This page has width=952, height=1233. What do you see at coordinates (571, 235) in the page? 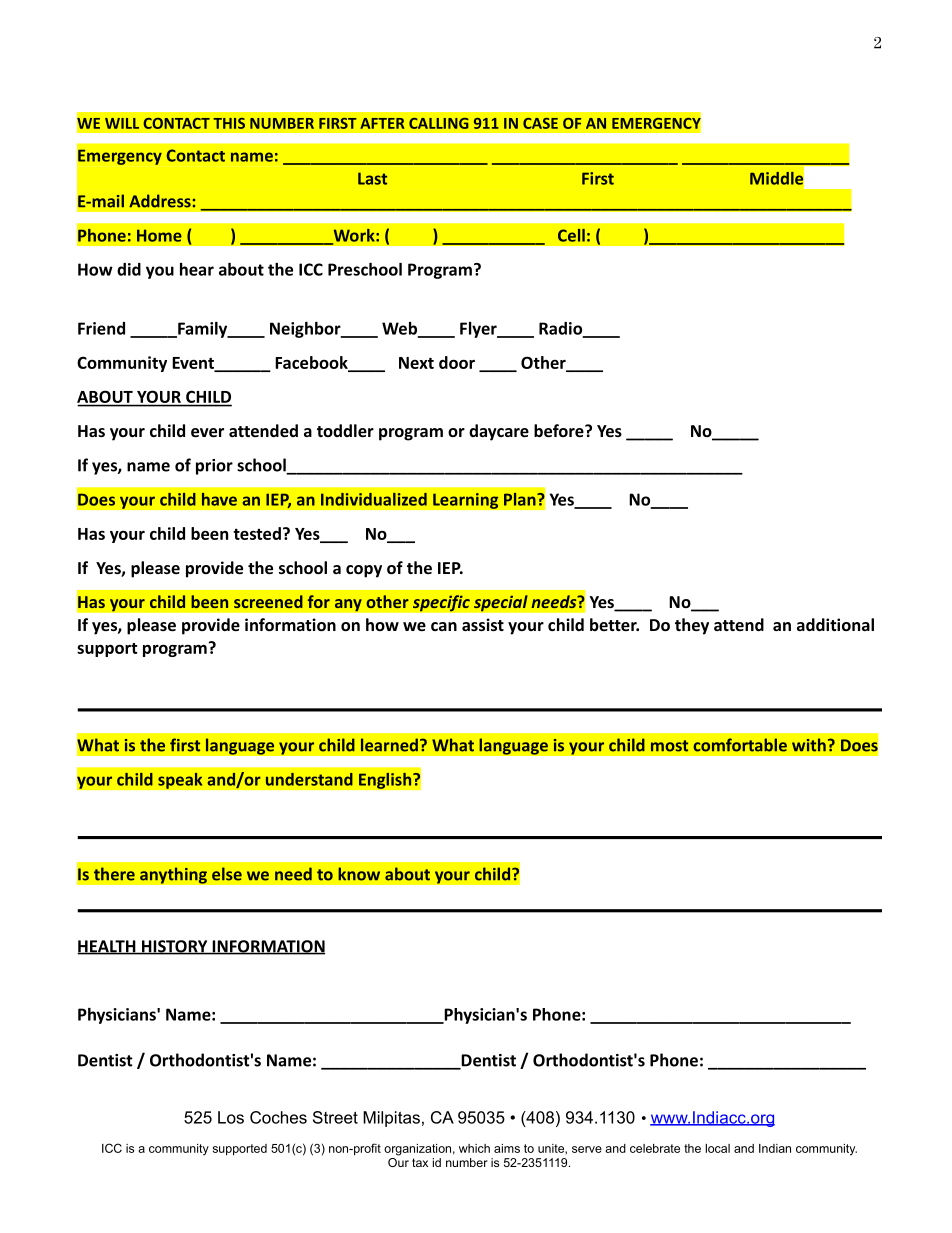
I see `Cell` at bounding box center [571, 235].
